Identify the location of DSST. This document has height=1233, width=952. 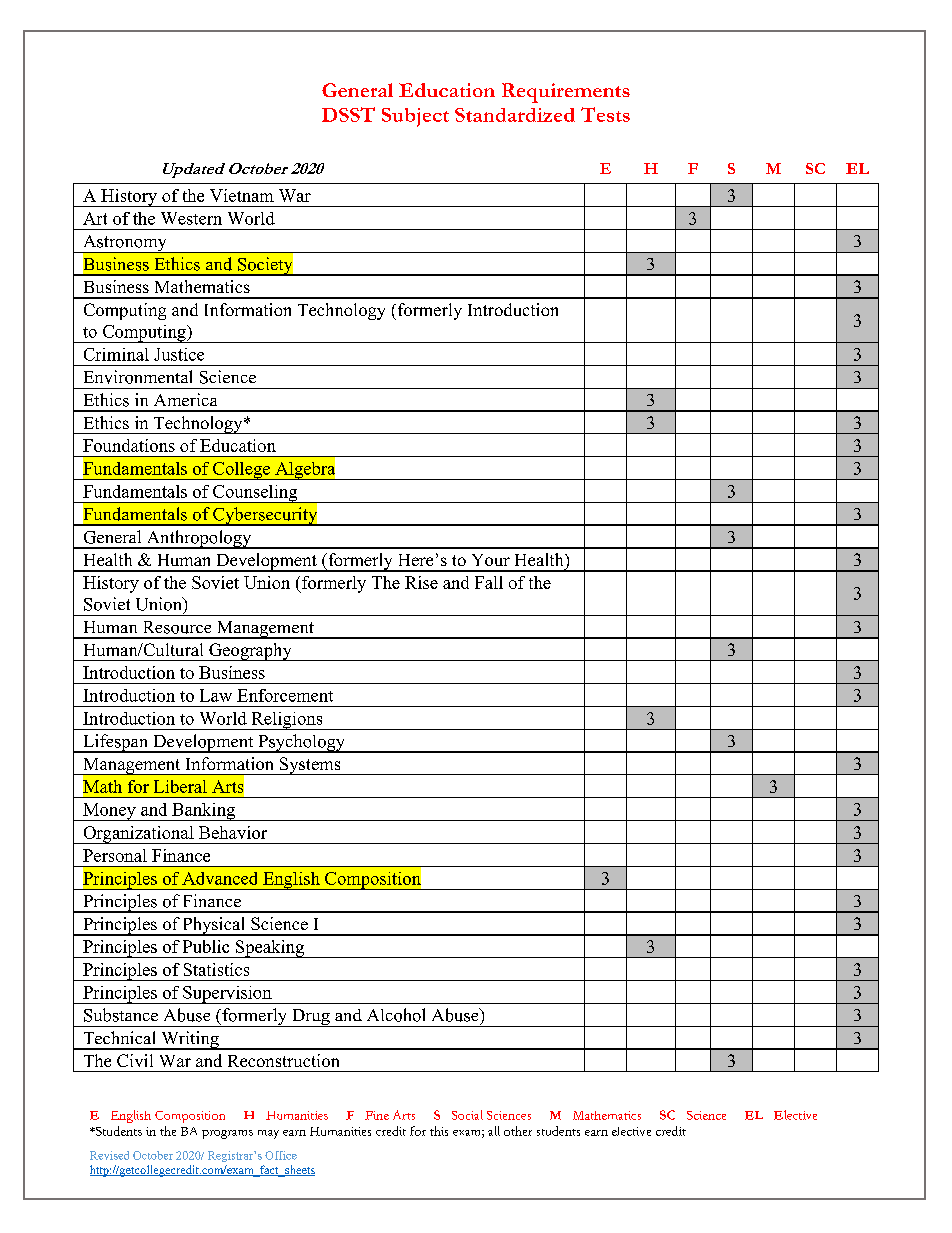
(348, 114).
